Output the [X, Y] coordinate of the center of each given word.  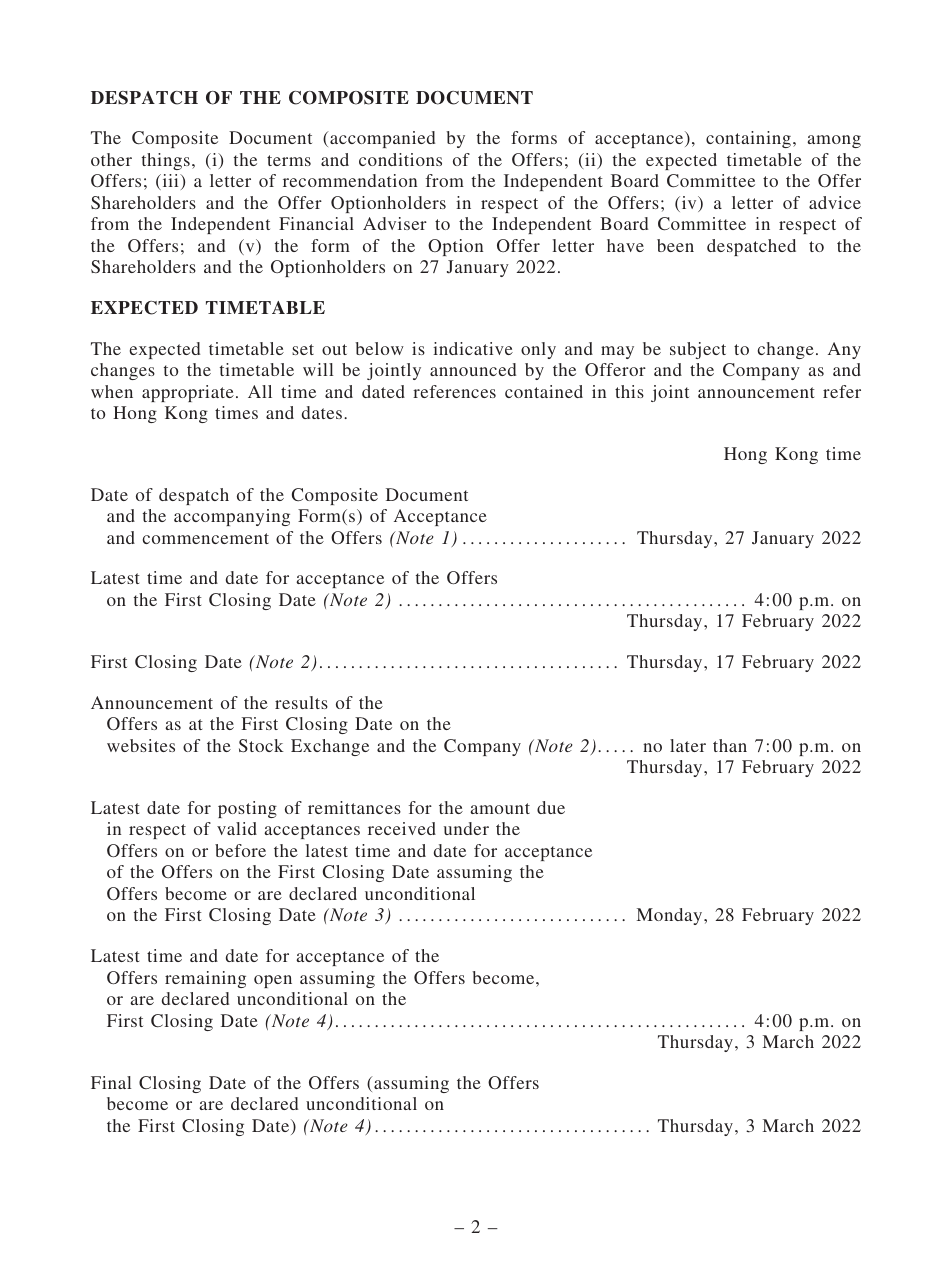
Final [111, 1082]
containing [748, 139]
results [301, 702]
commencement [206, 538]
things [166, 161]
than [730, 745]
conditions [400, 159]
